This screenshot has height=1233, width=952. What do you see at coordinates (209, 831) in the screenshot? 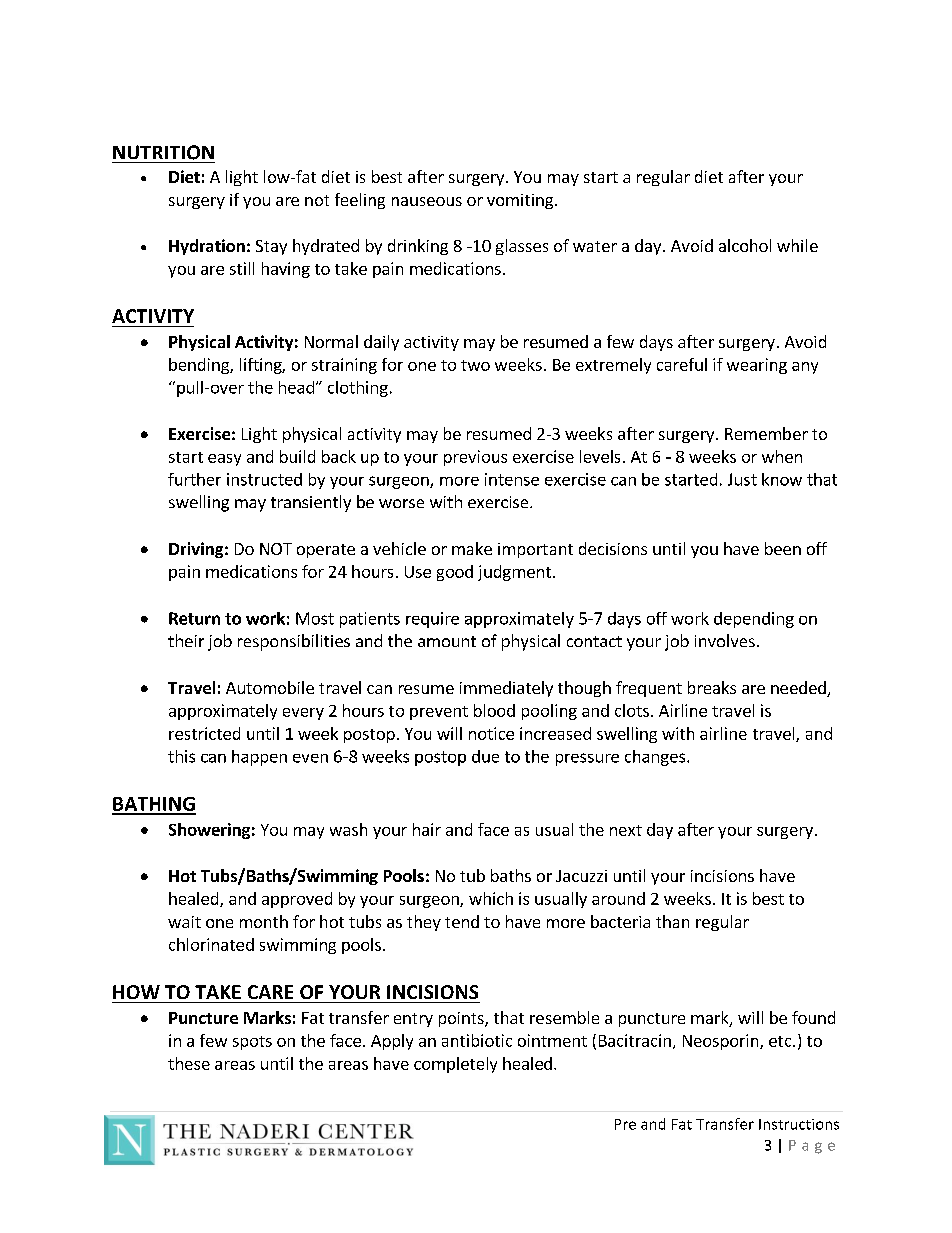
I see `Showering` at bounding box center [209, 831].
